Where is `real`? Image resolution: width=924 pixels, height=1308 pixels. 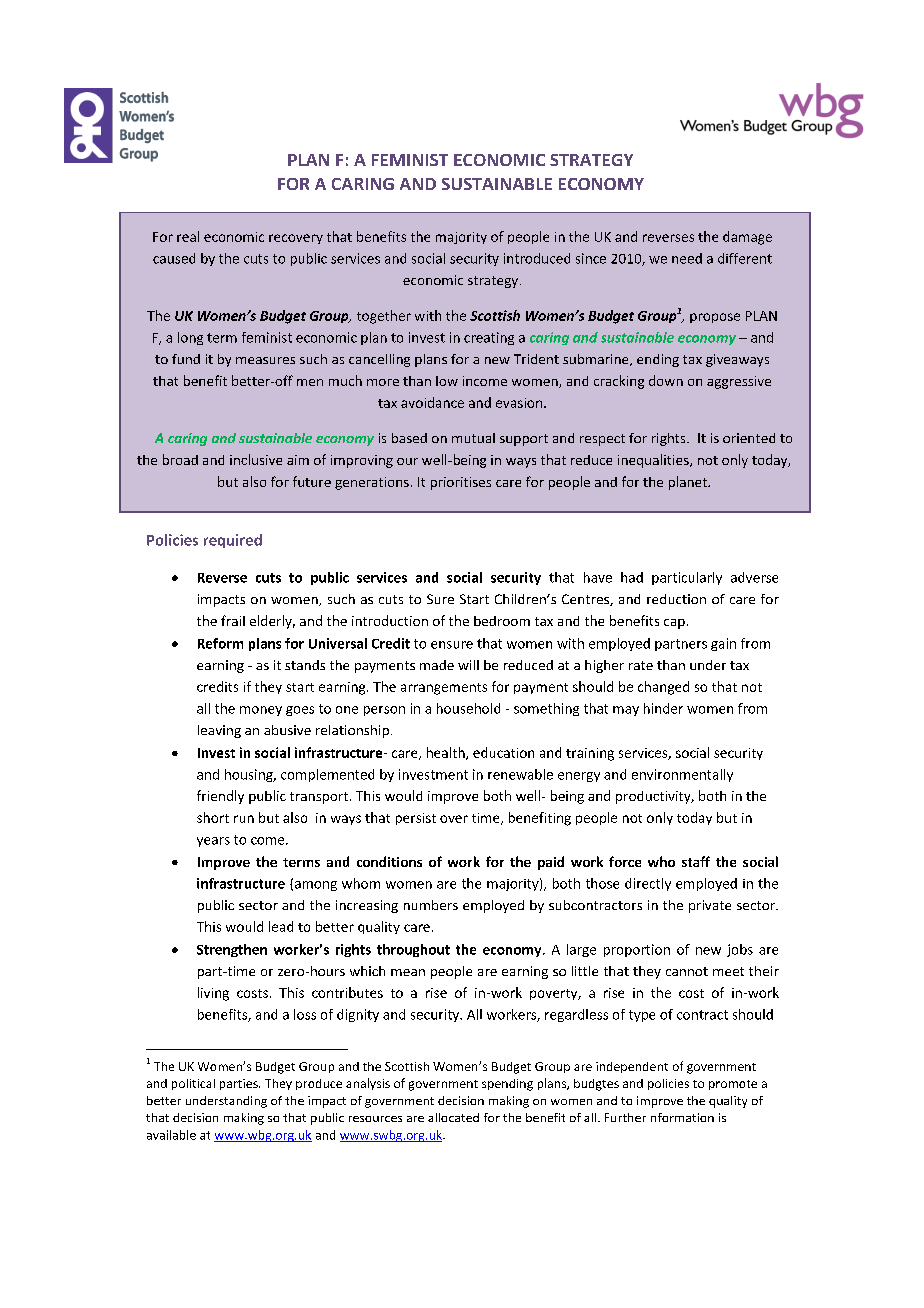 real is located at coordinates (188, 236).
